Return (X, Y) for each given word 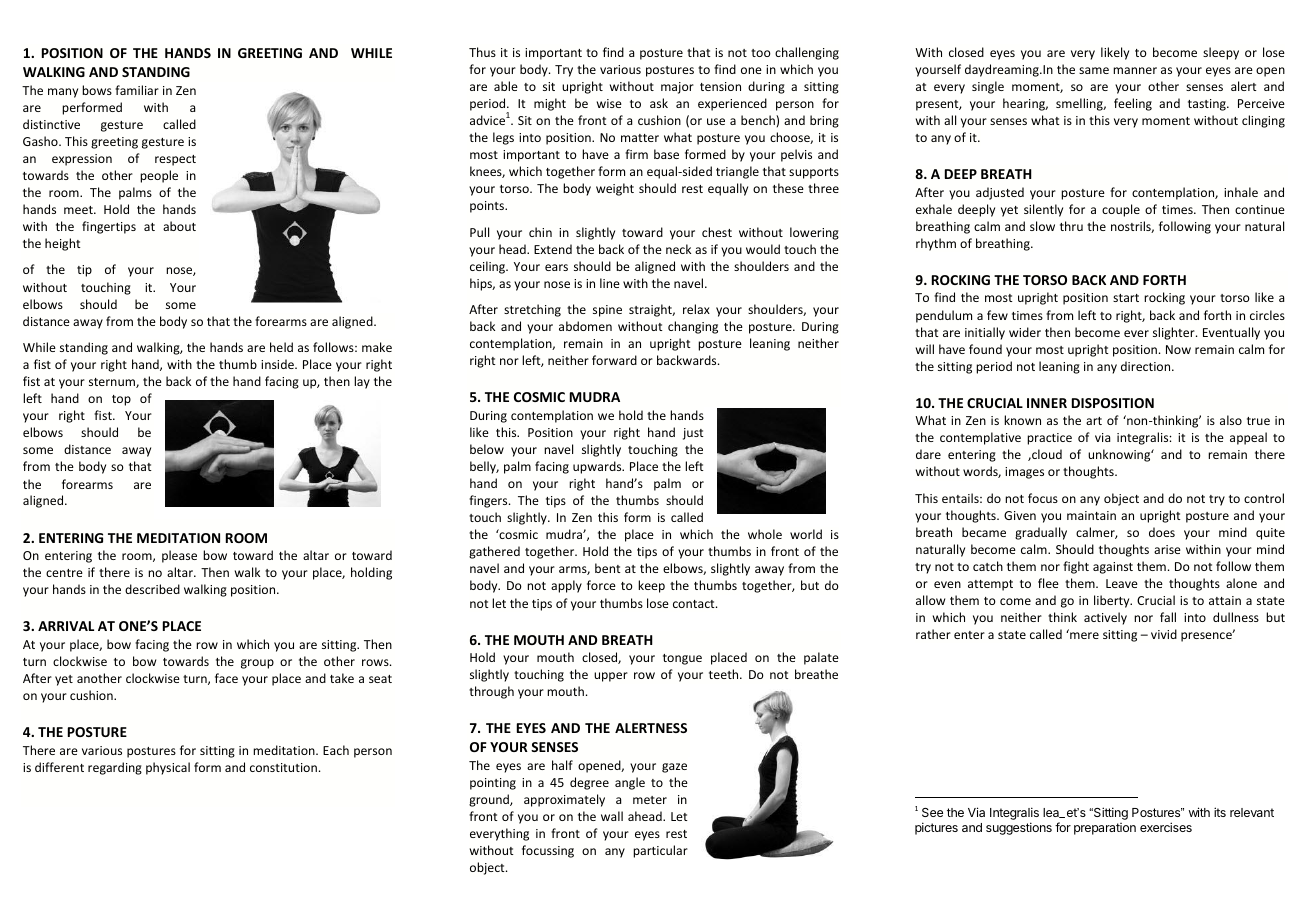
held (281, 347)
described (152, 589)
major (677, 88)
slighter (1175, 333)
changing (693, 327)
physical (168, 768)
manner (1135, 70)
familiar (137, 90)
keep (651, 586)
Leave (1122, 583)
